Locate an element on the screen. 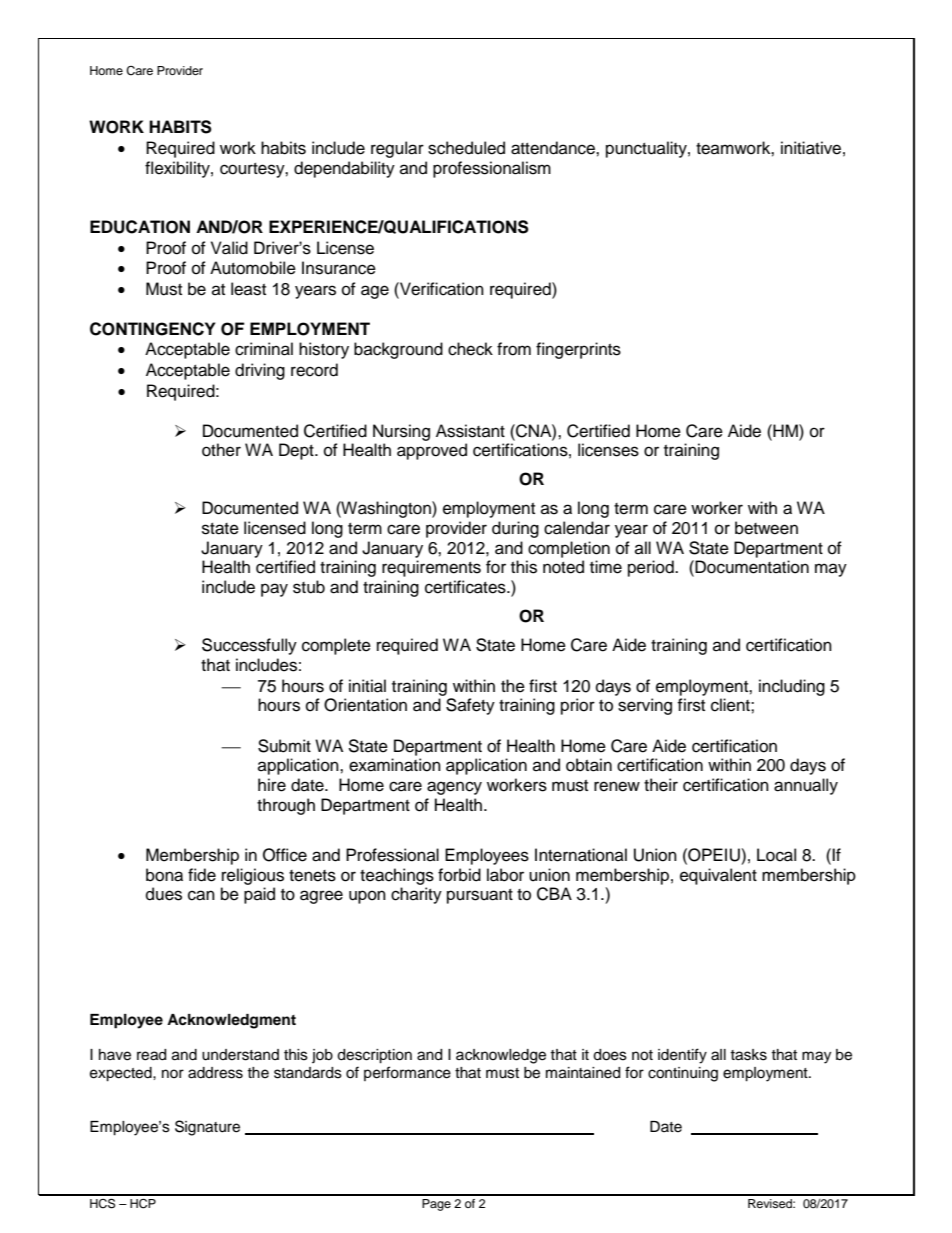 Image resolution: width=952 pixels, height=1233 pixels. address is located at coordinates (215, 1073).
